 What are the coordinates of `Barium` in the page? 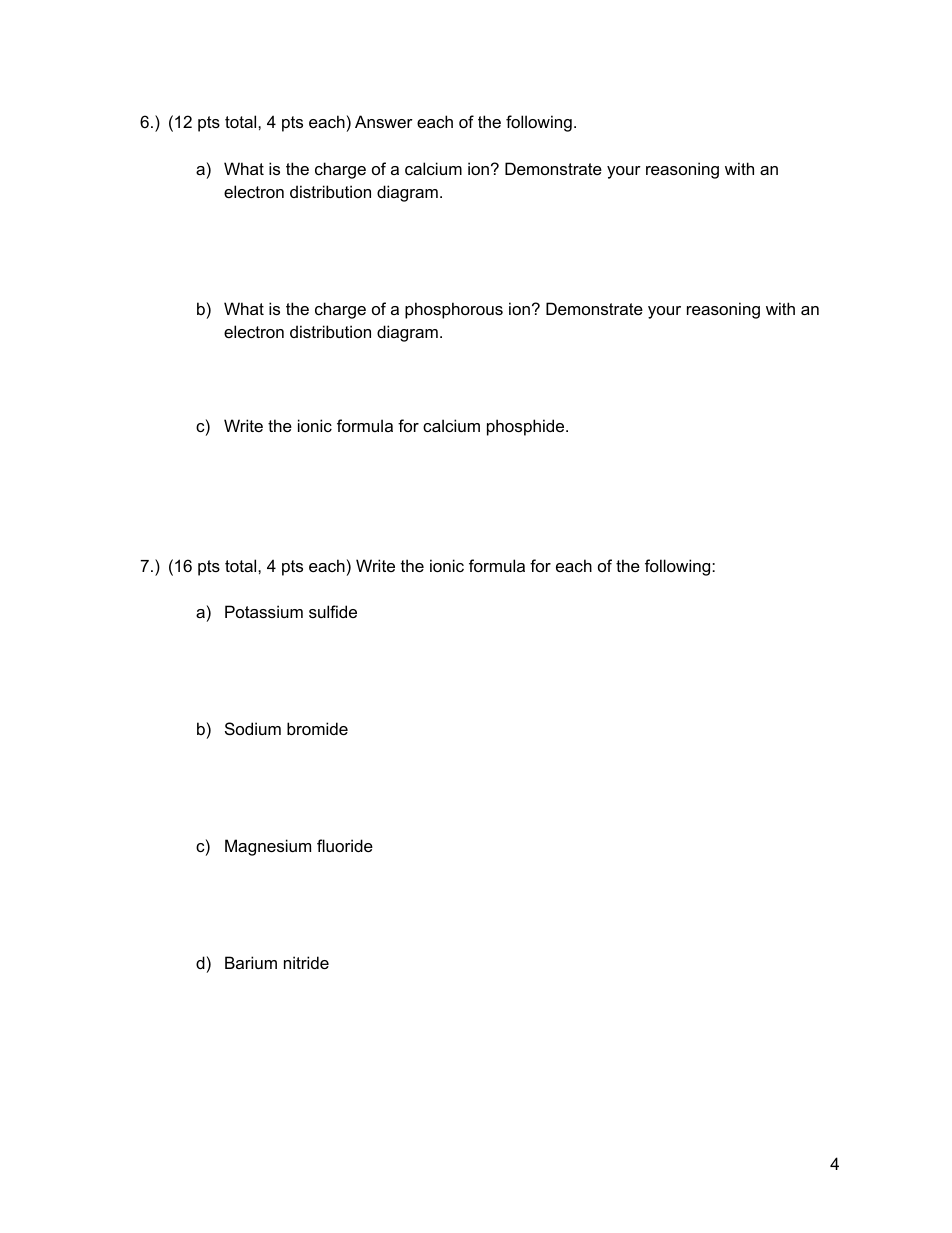 It's located at (251, 962).
